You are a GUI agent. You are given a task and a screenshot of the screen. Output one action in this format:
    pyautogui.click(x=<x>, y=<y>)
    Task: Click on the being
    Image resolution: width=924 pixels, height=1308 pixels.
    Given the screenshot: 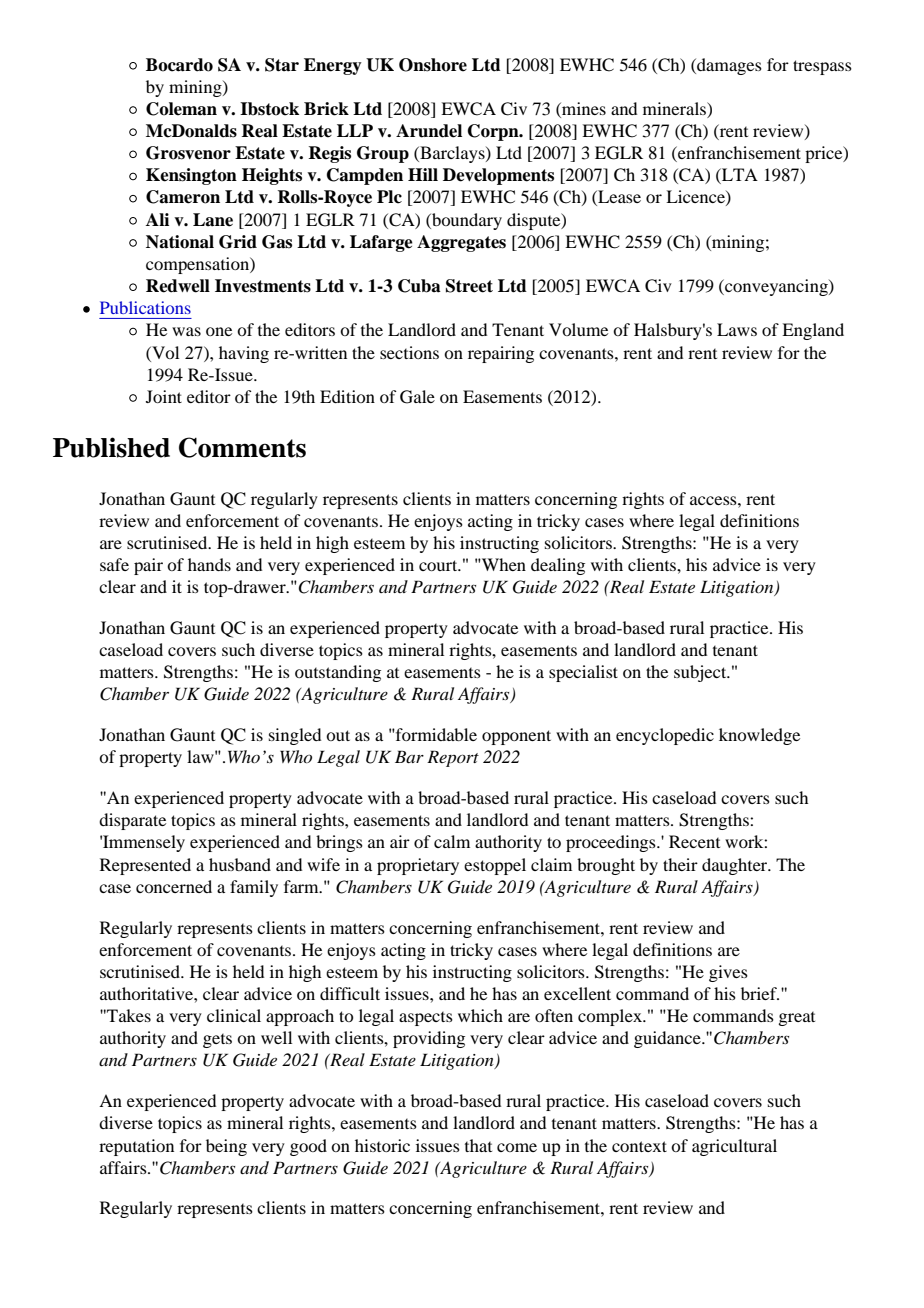 What is the action you would take?
    pyautogui.click(x=226, y=1147)
